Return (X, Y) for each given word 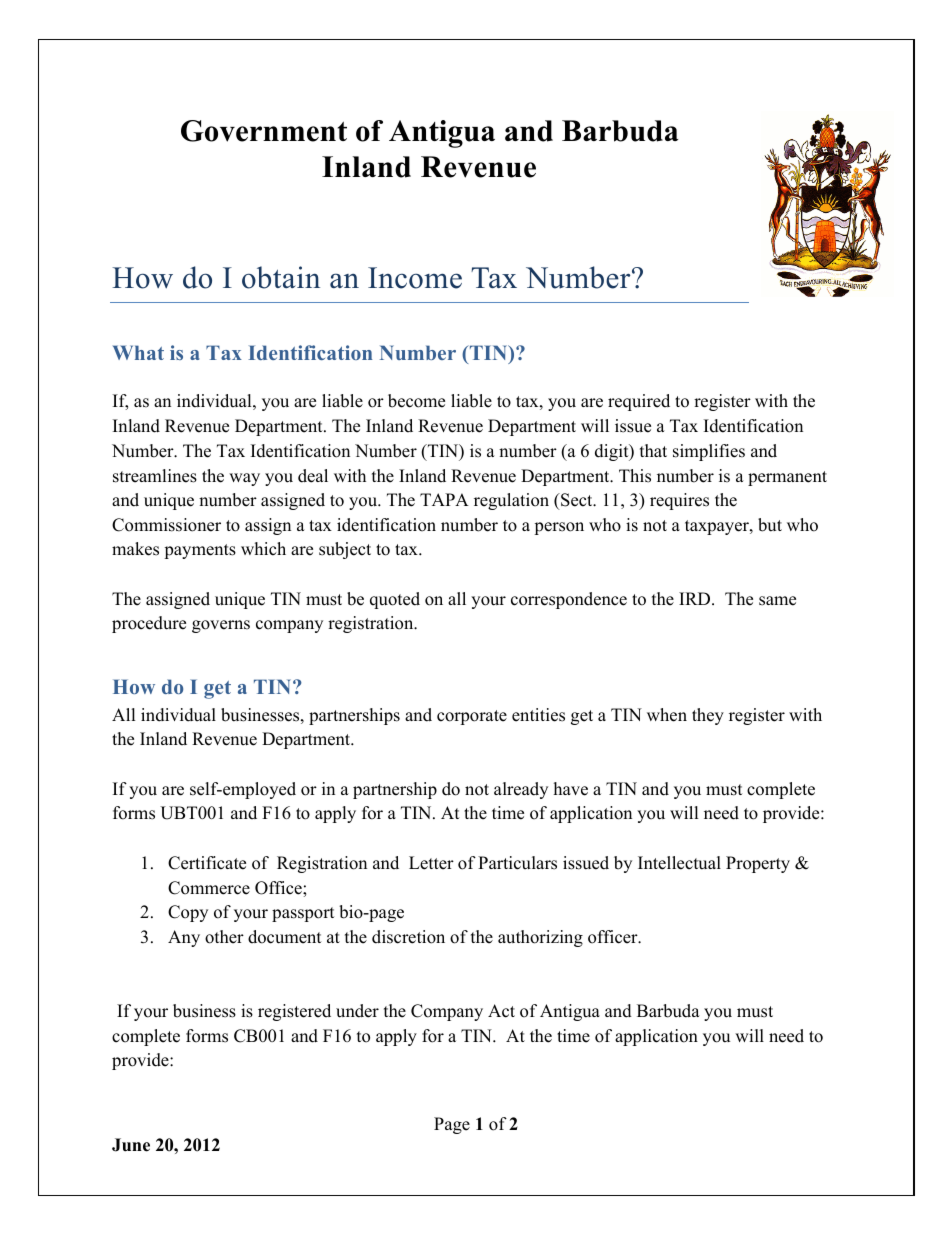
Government (264, 131)
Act (501, 1011)
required (639, 402)
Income (415, 278)
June (131, 1145)
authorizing (540, 938)
